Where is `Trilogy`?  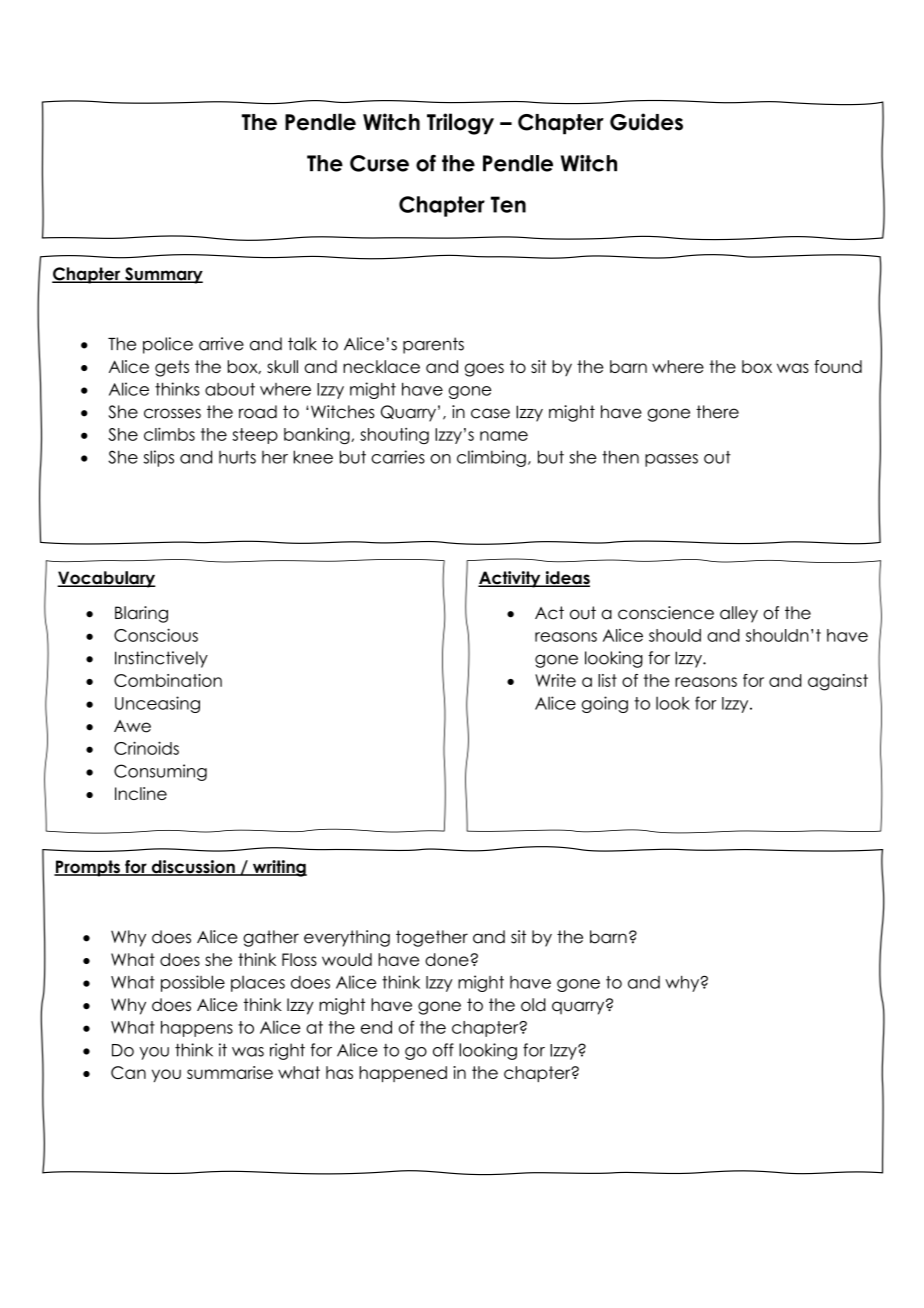
Trilogy is located at coordinates (460, 124).
